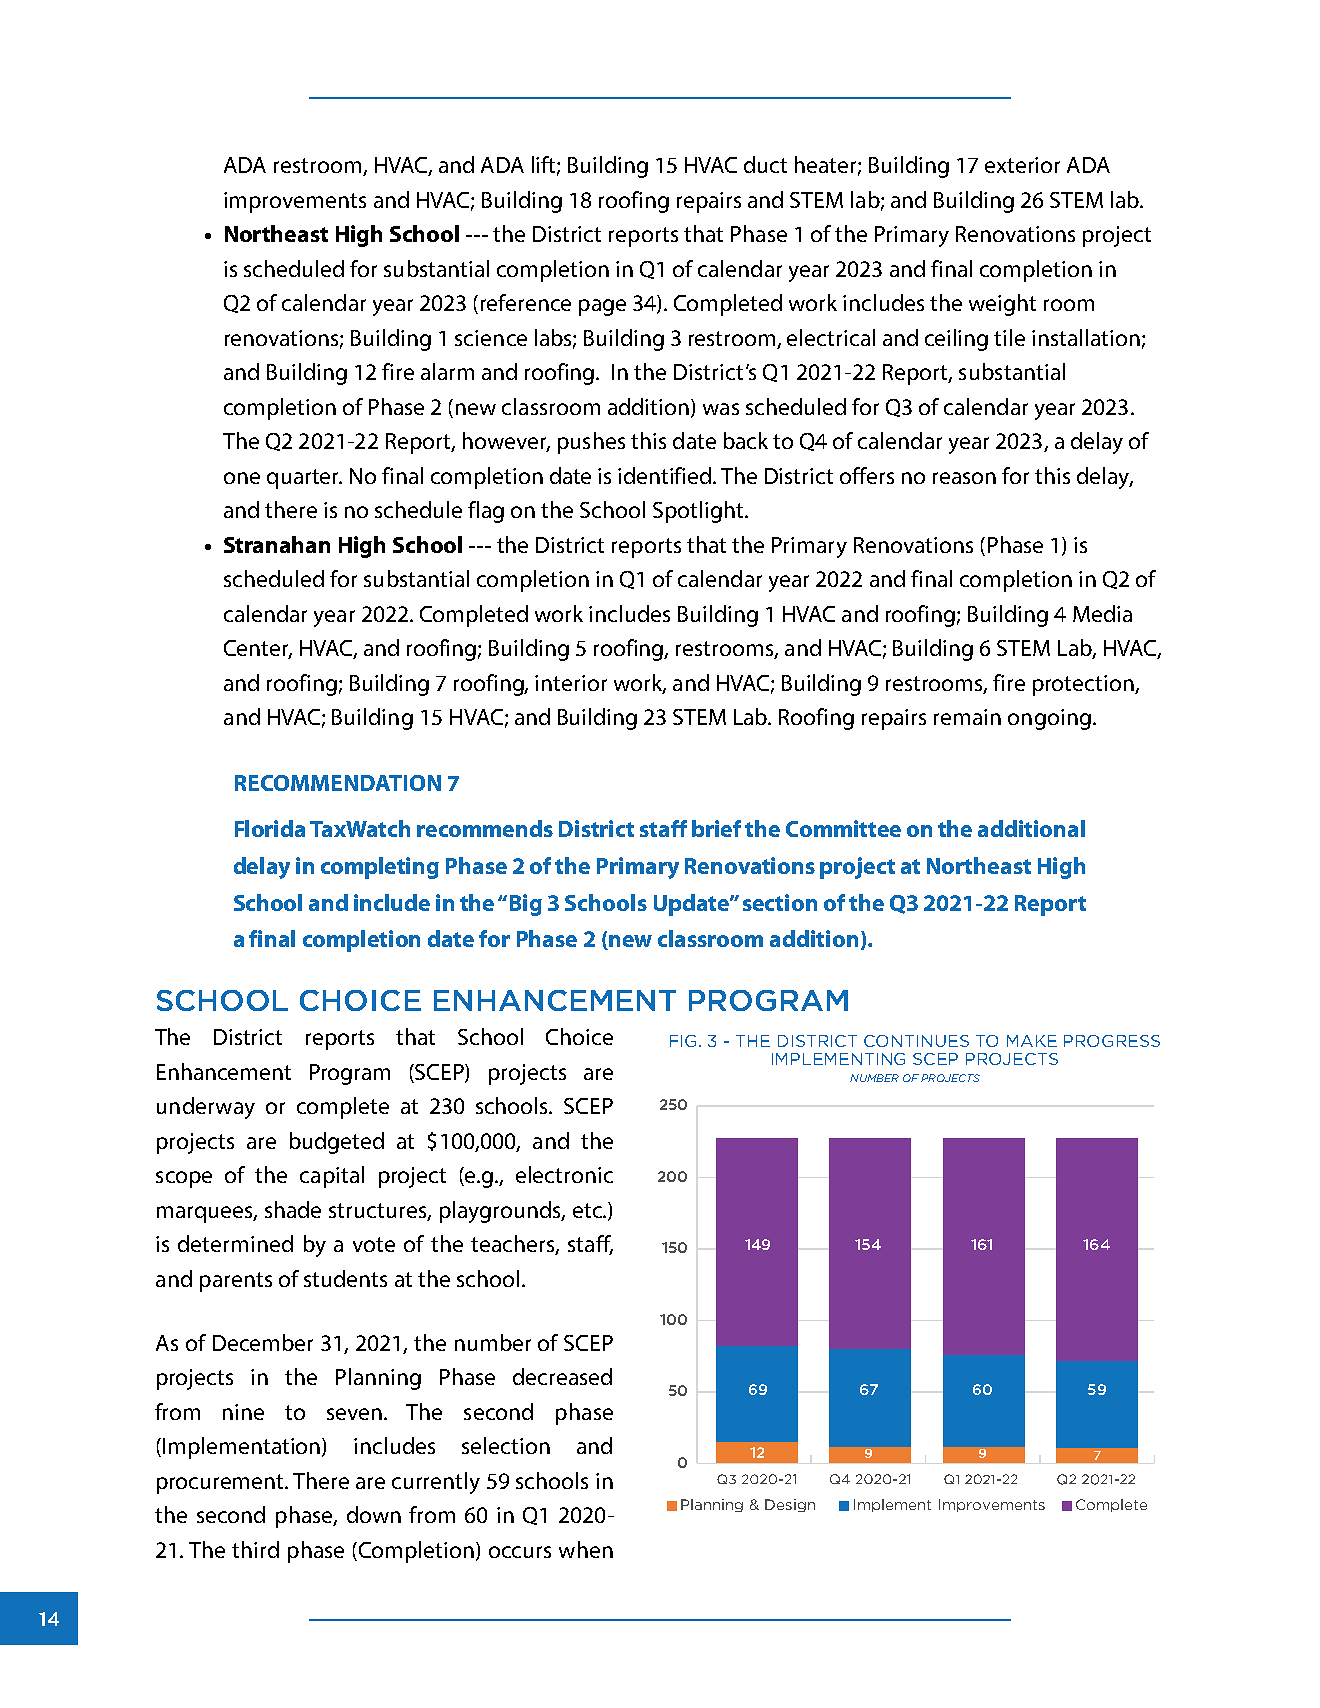 This screenshot has height=1708, width=1320. Describe the element at coordinates (1022, 165) in the screenshot. I see `exterior` at that location.
